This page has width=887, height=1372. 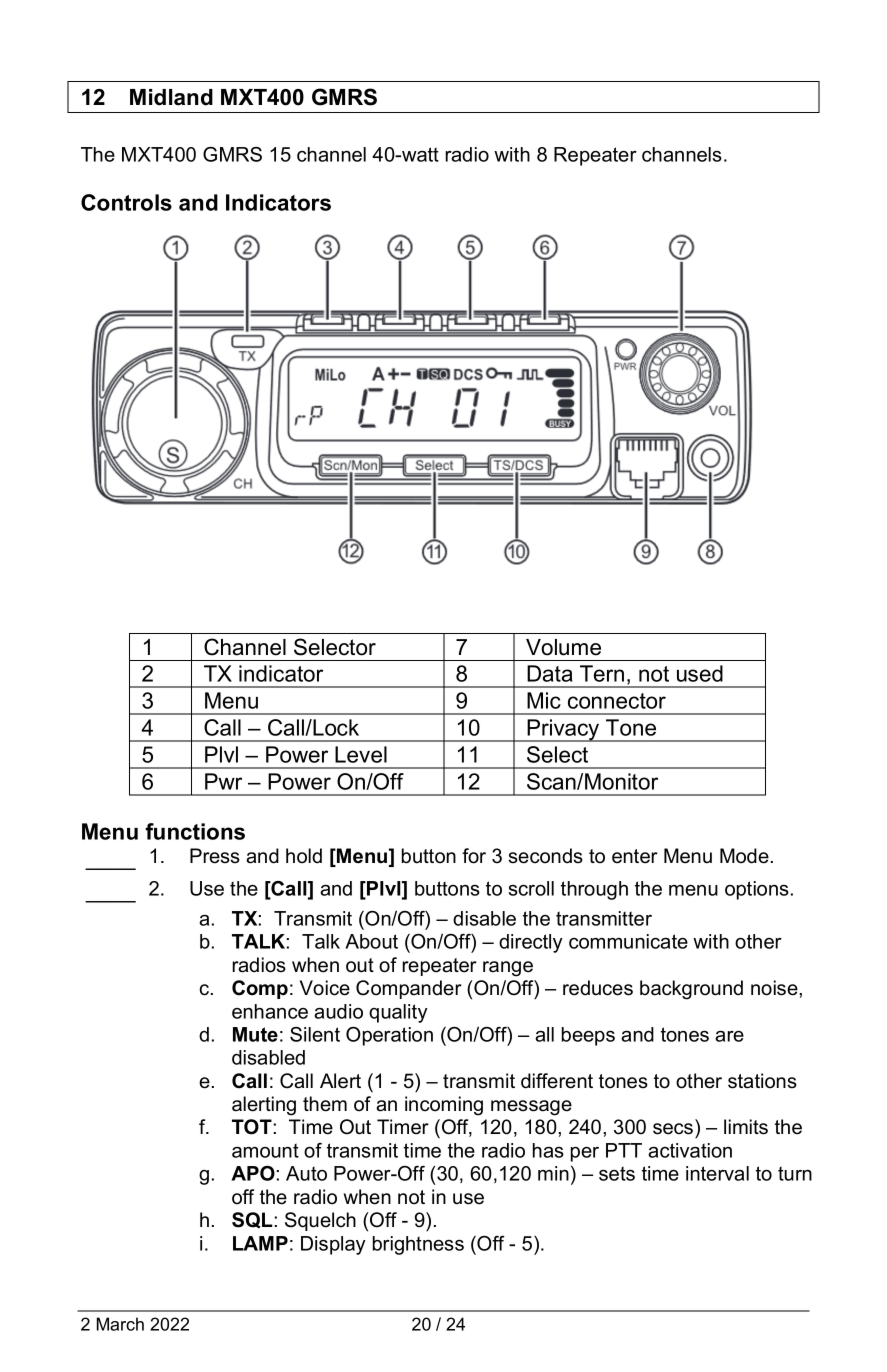 I want to click on Volume, so click(x=563, y=647).
